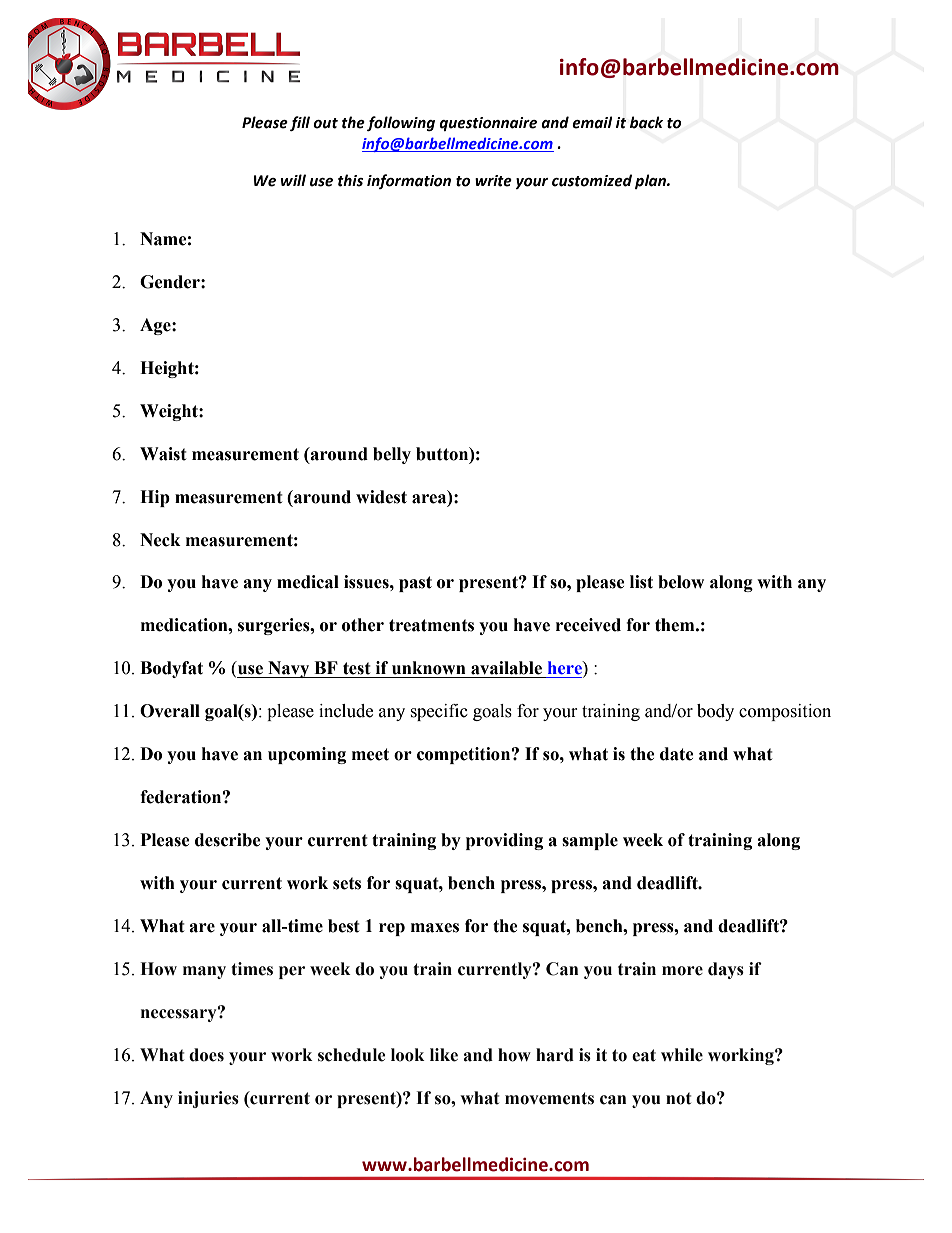 The image size is (952, 1233). What do you see at coordinates (646, 122) in the image?
I see `back` at bounding box center [646, 122].
